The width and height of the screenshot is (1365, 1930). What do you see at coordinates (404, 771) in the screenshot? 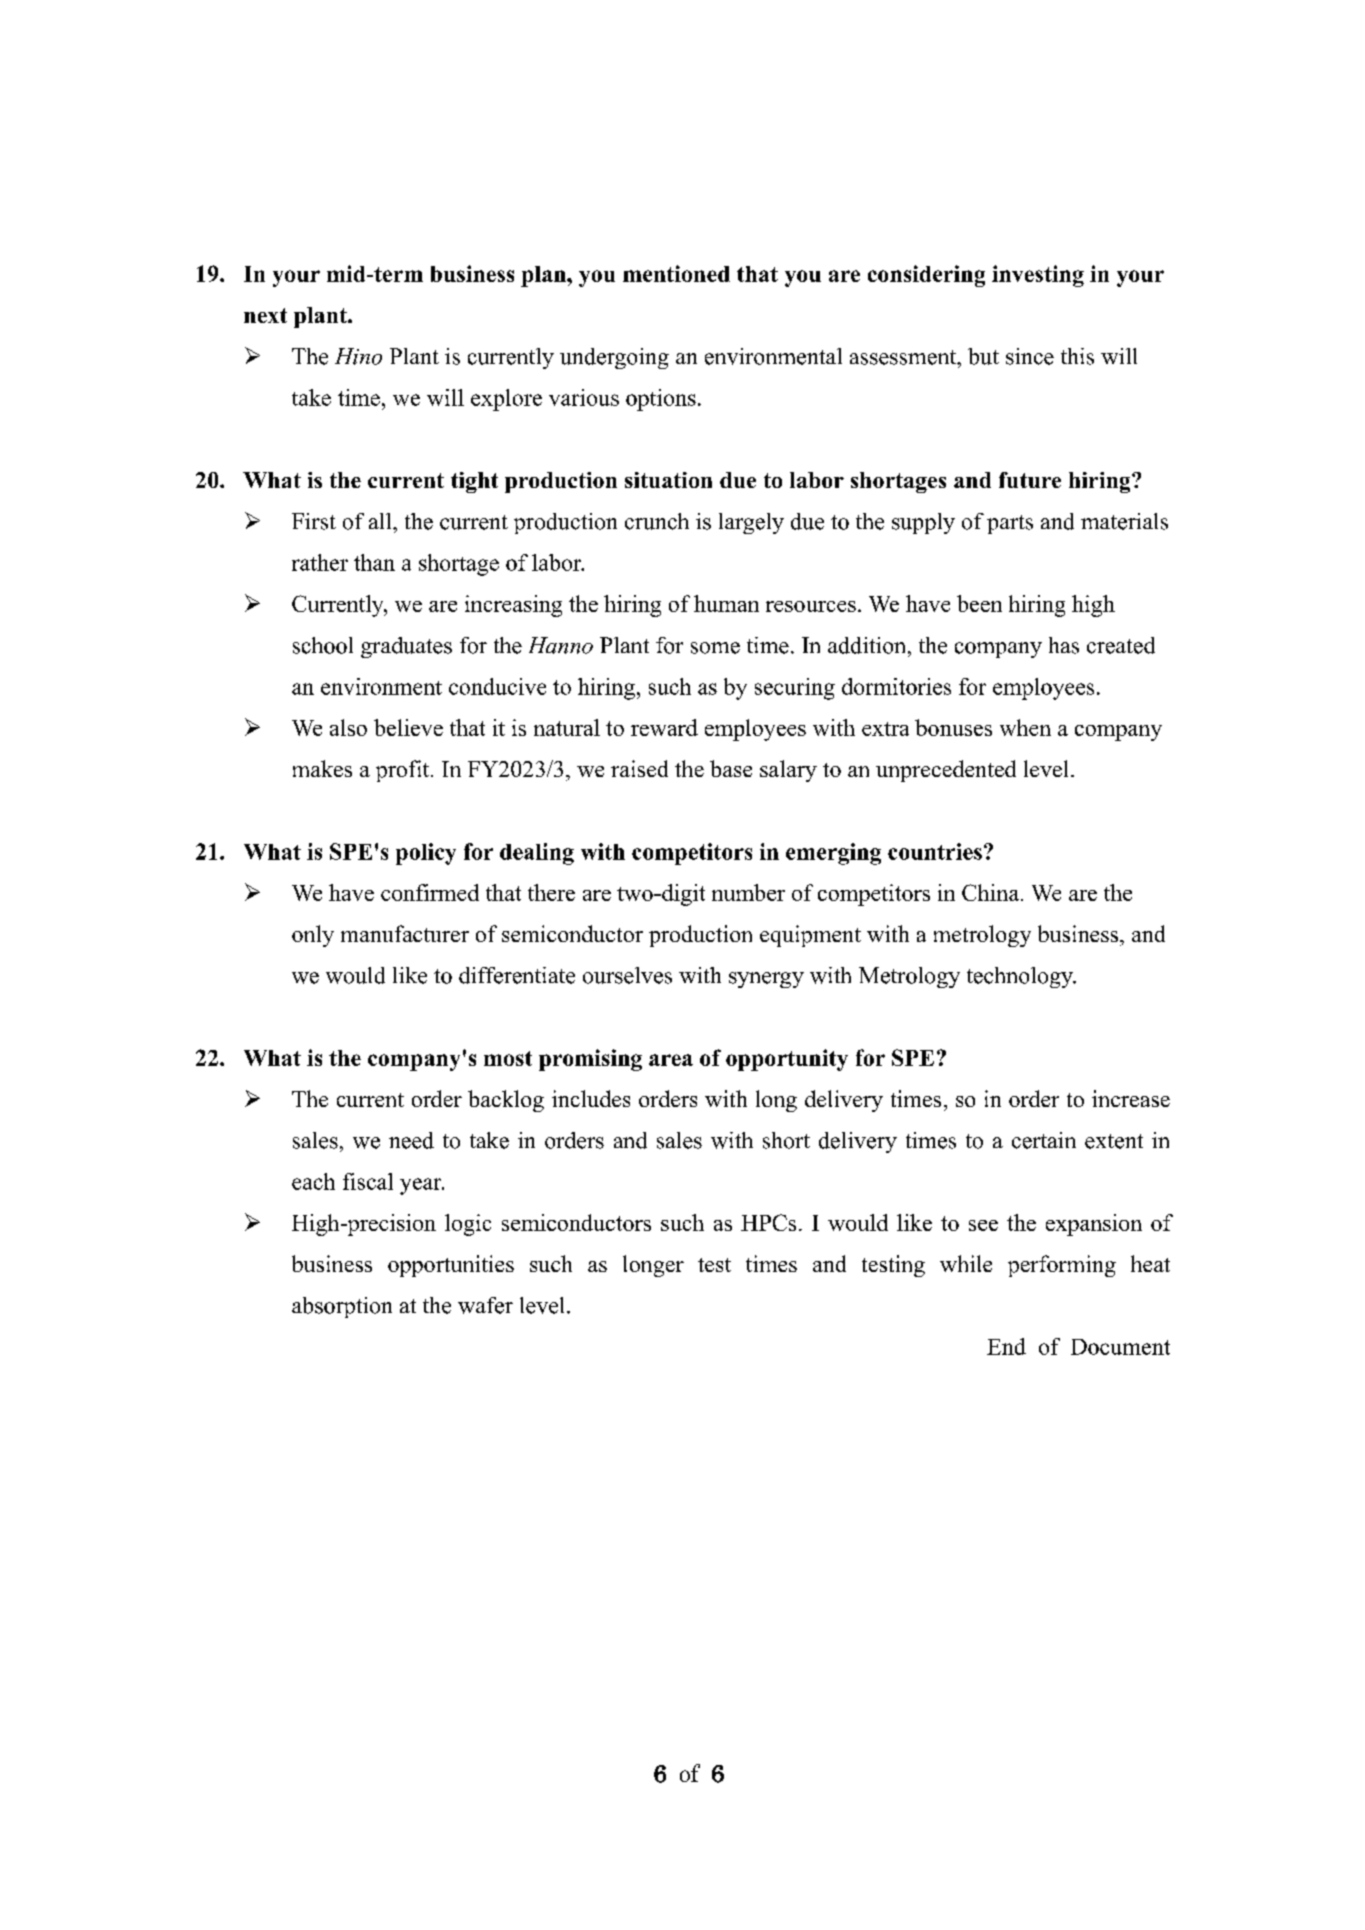
I see `profit` at bounding box center [404, 771].
